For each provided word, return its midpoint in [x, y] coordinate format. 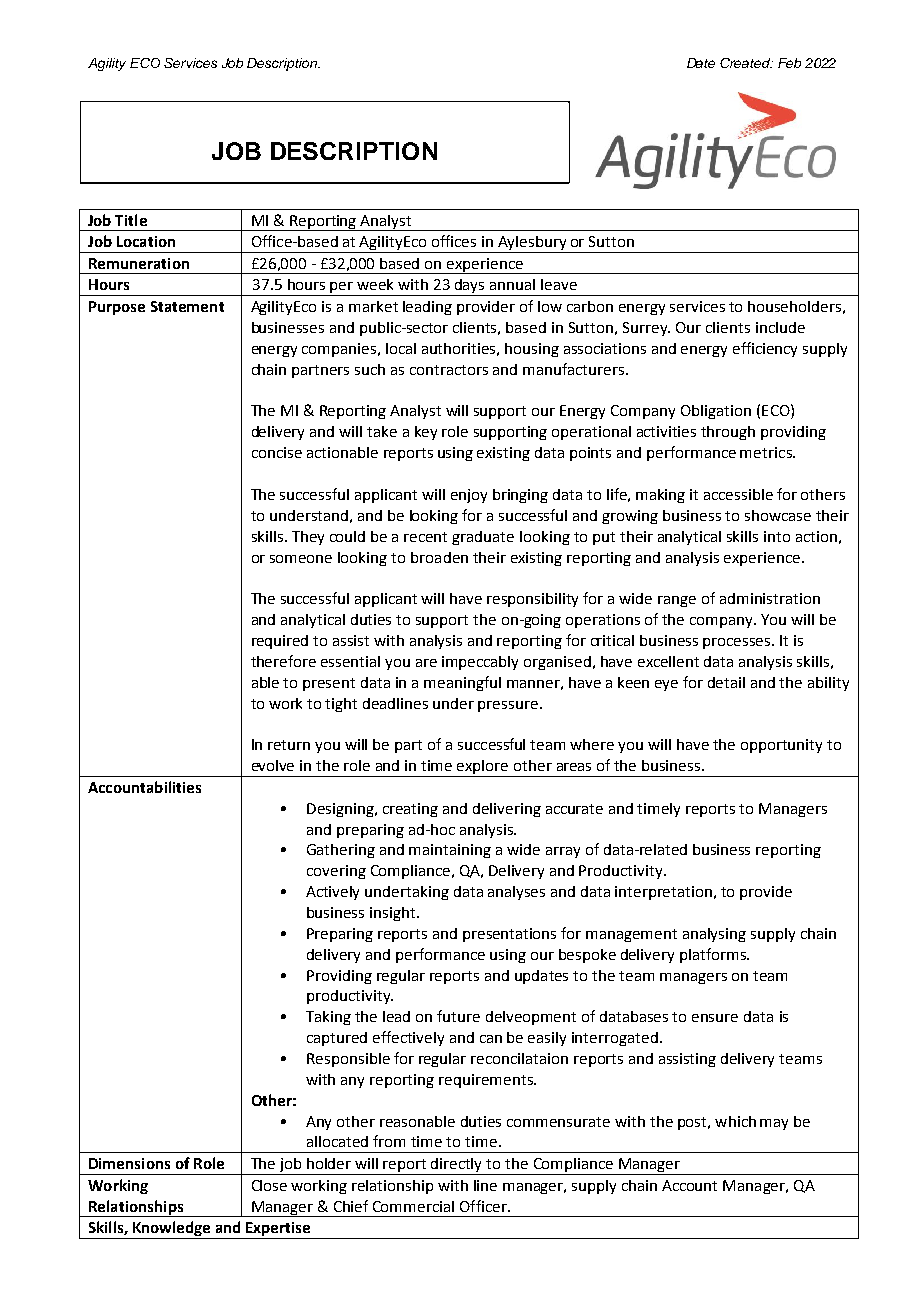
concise [277, 452]
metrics [767, 452]
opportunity [781, 746]
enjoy [469, 496]
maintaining [450, 851]
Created [746, 63]
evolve [273, 765]
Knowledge [172, 1230]
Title [131, 220]
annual [512, 284]
